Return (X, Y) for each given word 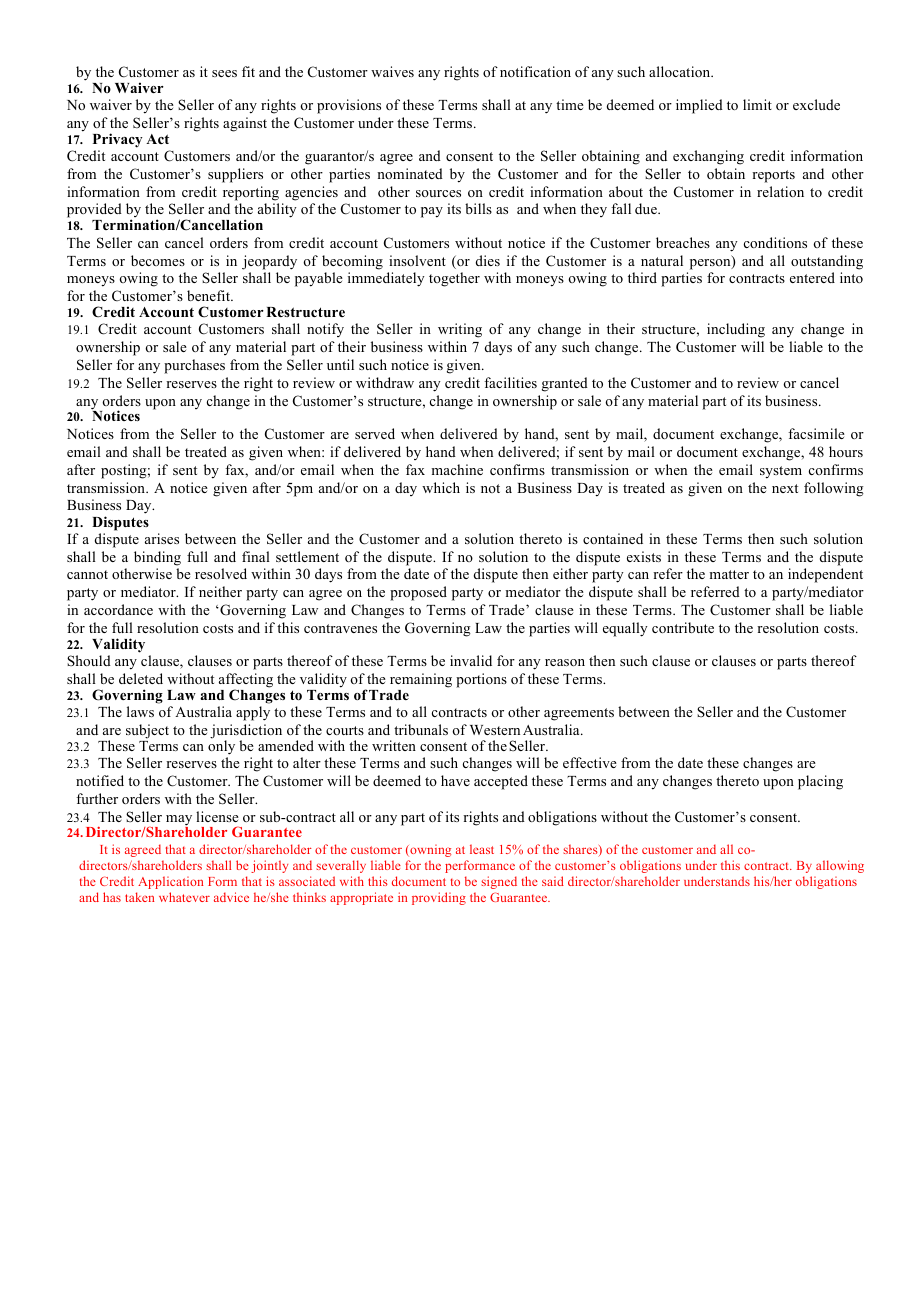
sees (224, 73)
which (441, 487)
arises (162, 538)
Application (170, 882)
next (785, 488)
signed (499, 882)
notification (535, 71)
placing (820, 782)
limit (757, 104)
